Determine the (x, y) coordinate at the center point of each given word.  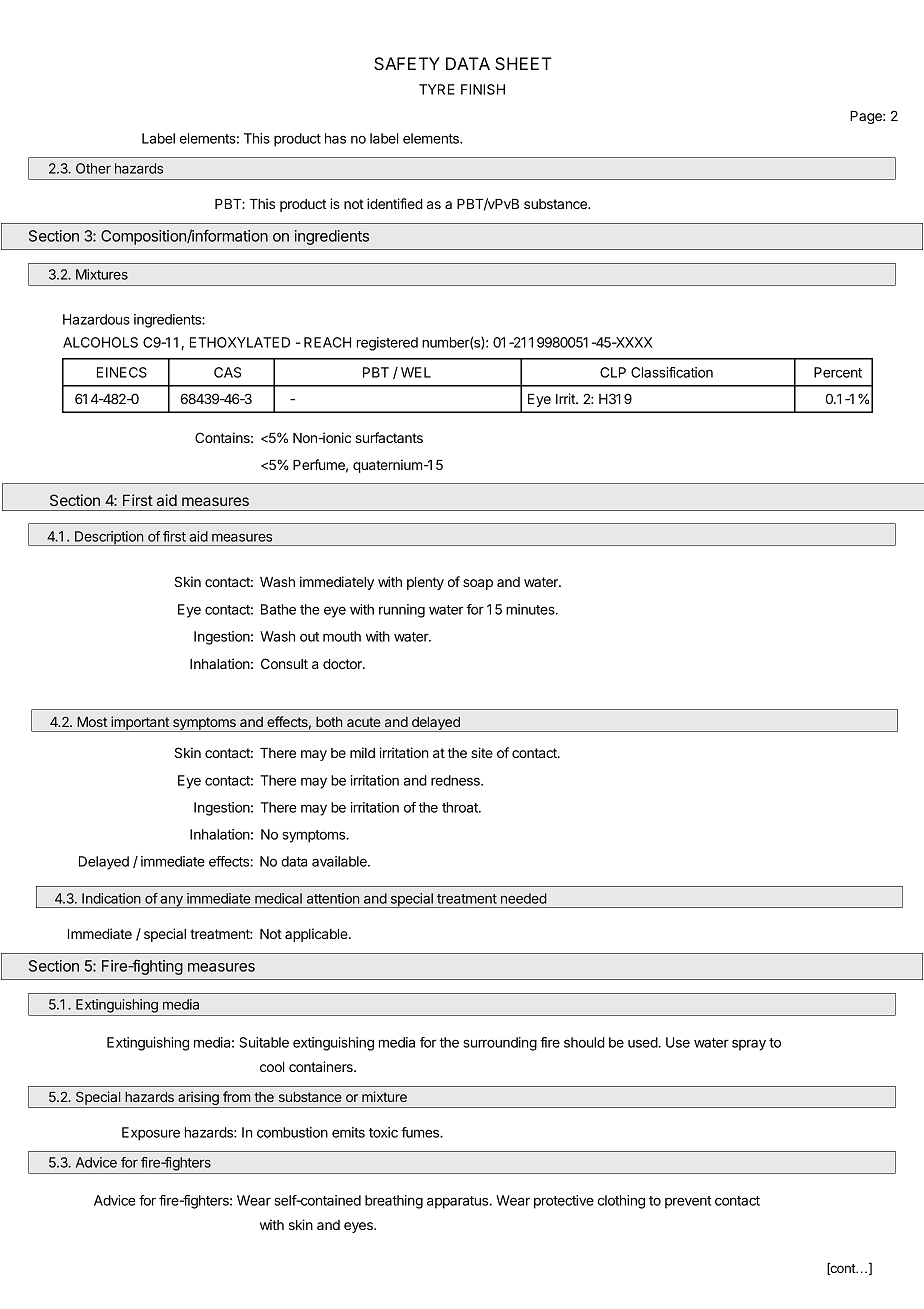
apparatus (459, 1202)
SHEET (523, 63)
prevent (688, 1202)
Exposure (151, 1134)
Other (93, 168)
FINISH (483, 89)
